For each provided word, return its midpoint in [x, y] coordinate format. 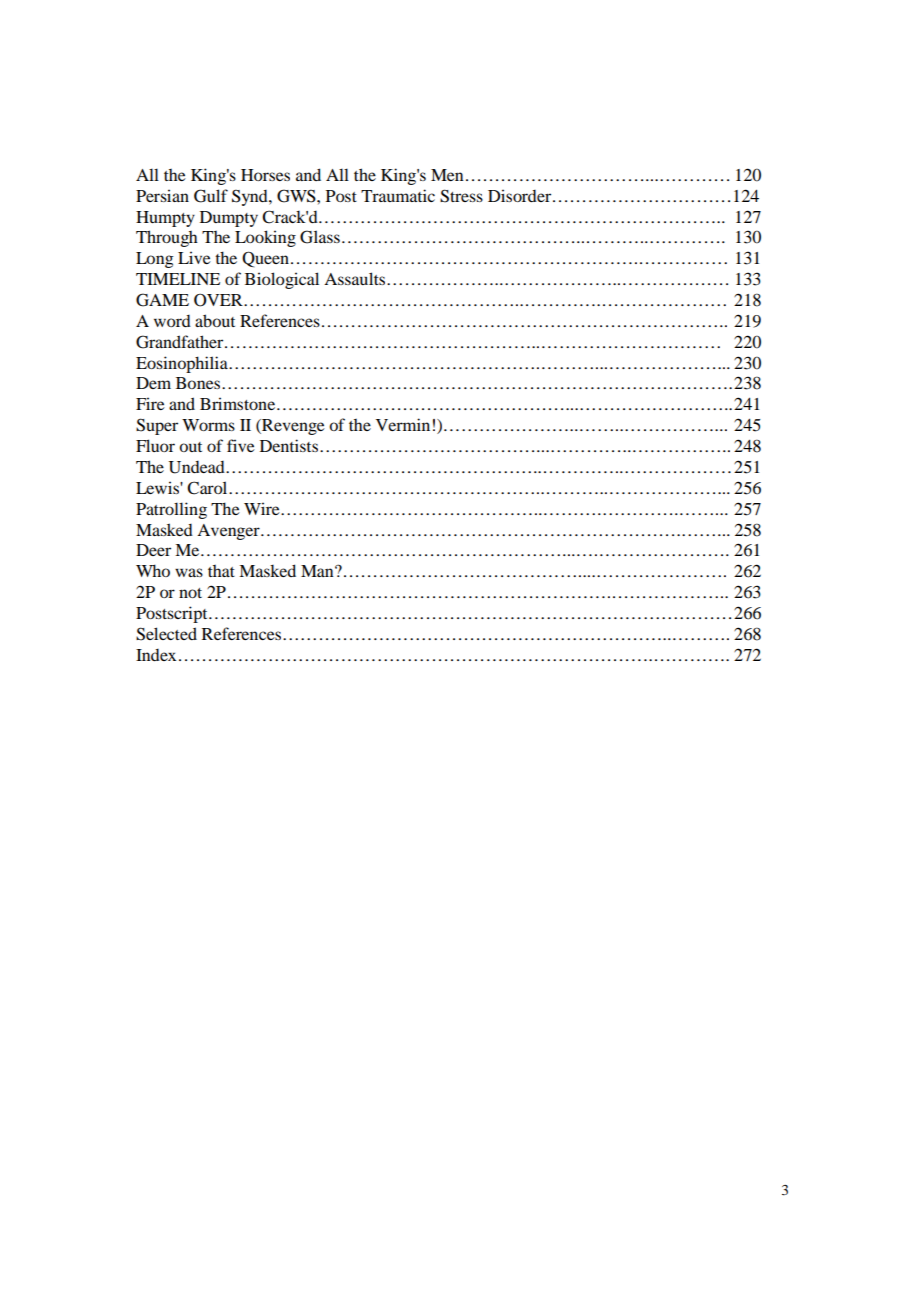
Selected [166, 634]
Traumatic [398, 195]
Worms [208, 425]
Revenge [292, 427]
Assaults [356, 278]
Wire [263, 508]
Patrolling [171, 510]
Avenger [229, 532]
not [190, 593]
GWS [297, 196]
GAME [162, 300]
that [221, 571]
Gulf [211, 196]
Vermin [403, 424]
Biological [282, 280]
